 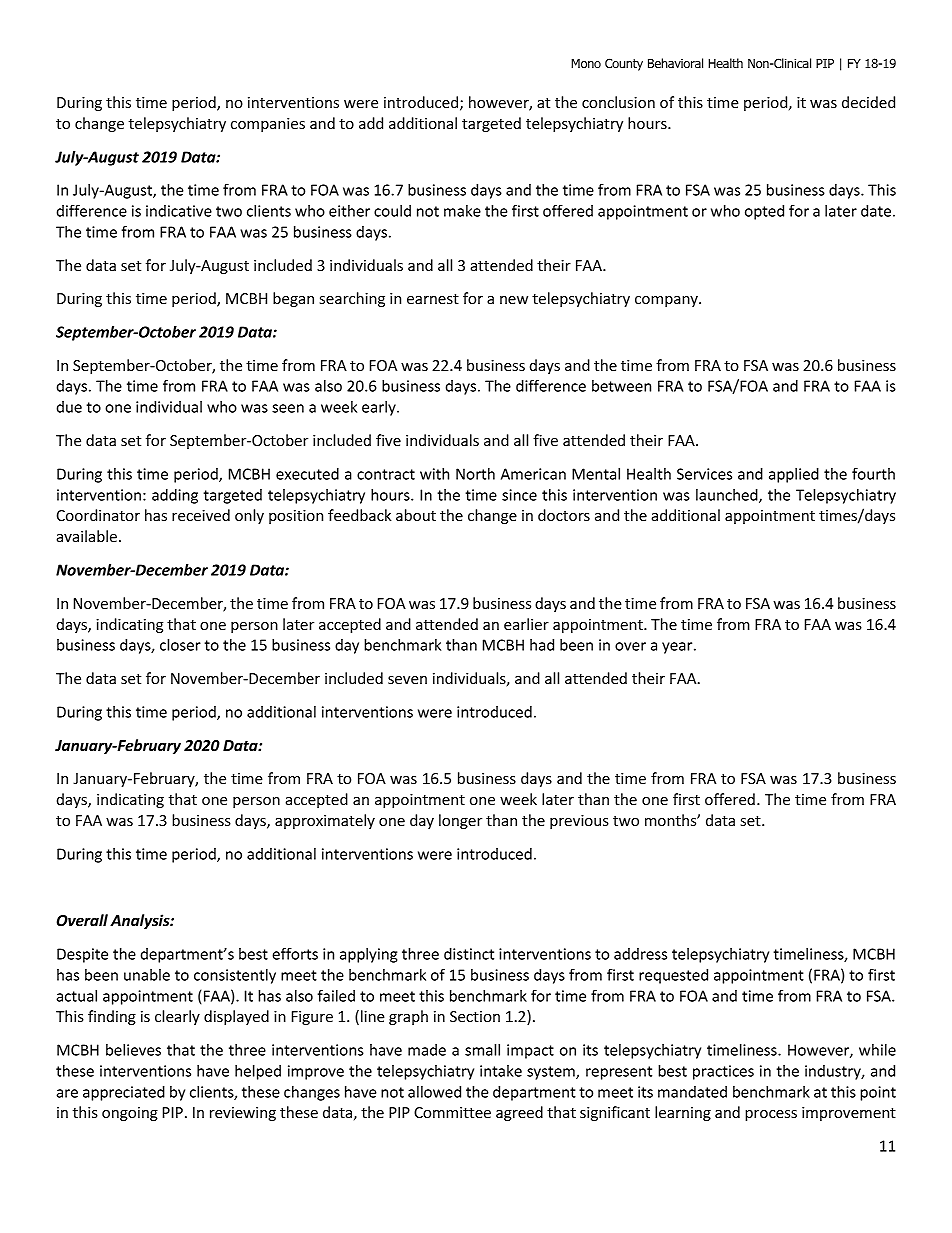 I want to click on Mono, so click(x=586, y=63).
